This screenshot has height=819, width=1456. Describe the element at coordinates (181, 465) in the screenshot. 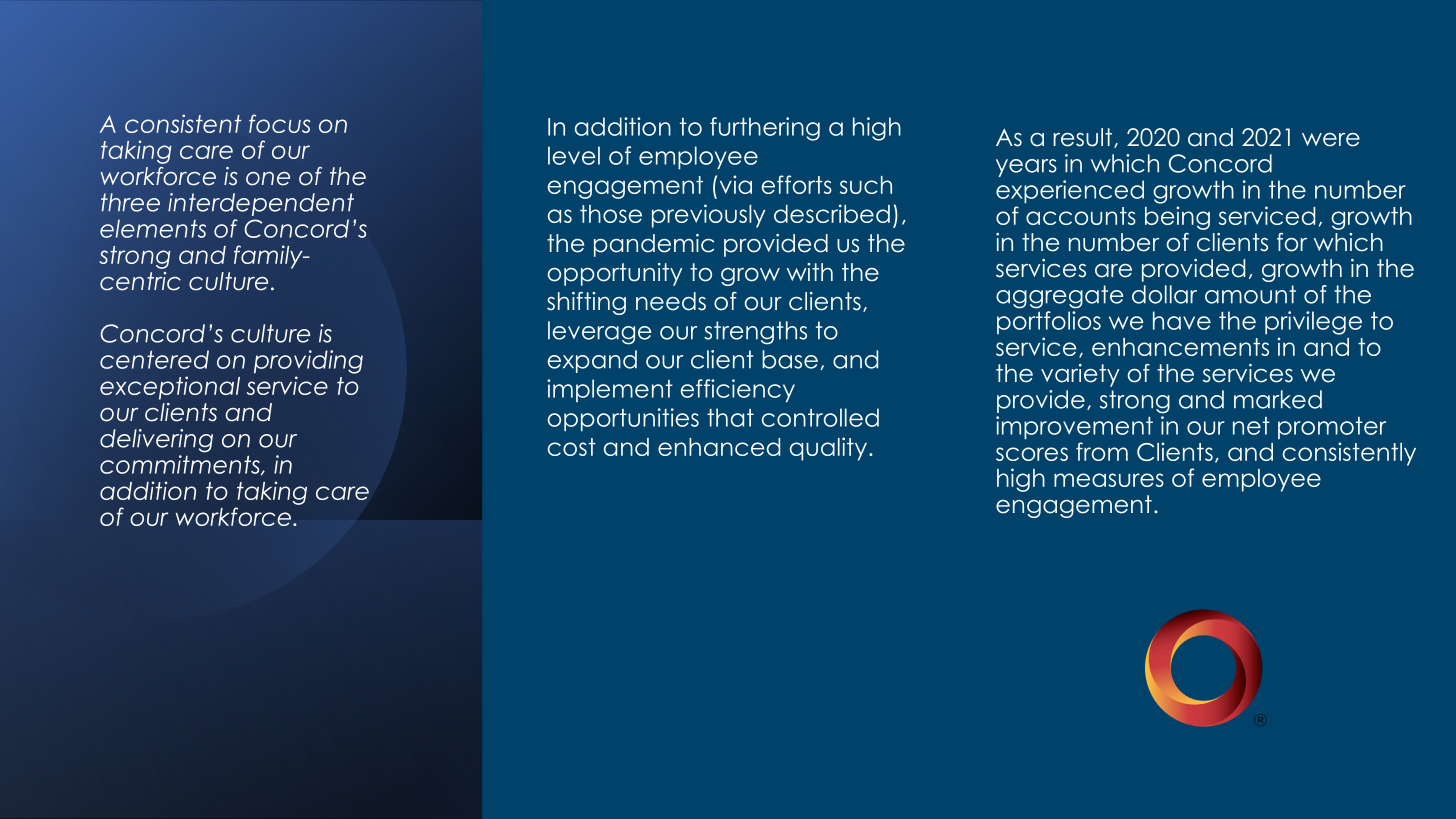

I see `commitments` at that location.
